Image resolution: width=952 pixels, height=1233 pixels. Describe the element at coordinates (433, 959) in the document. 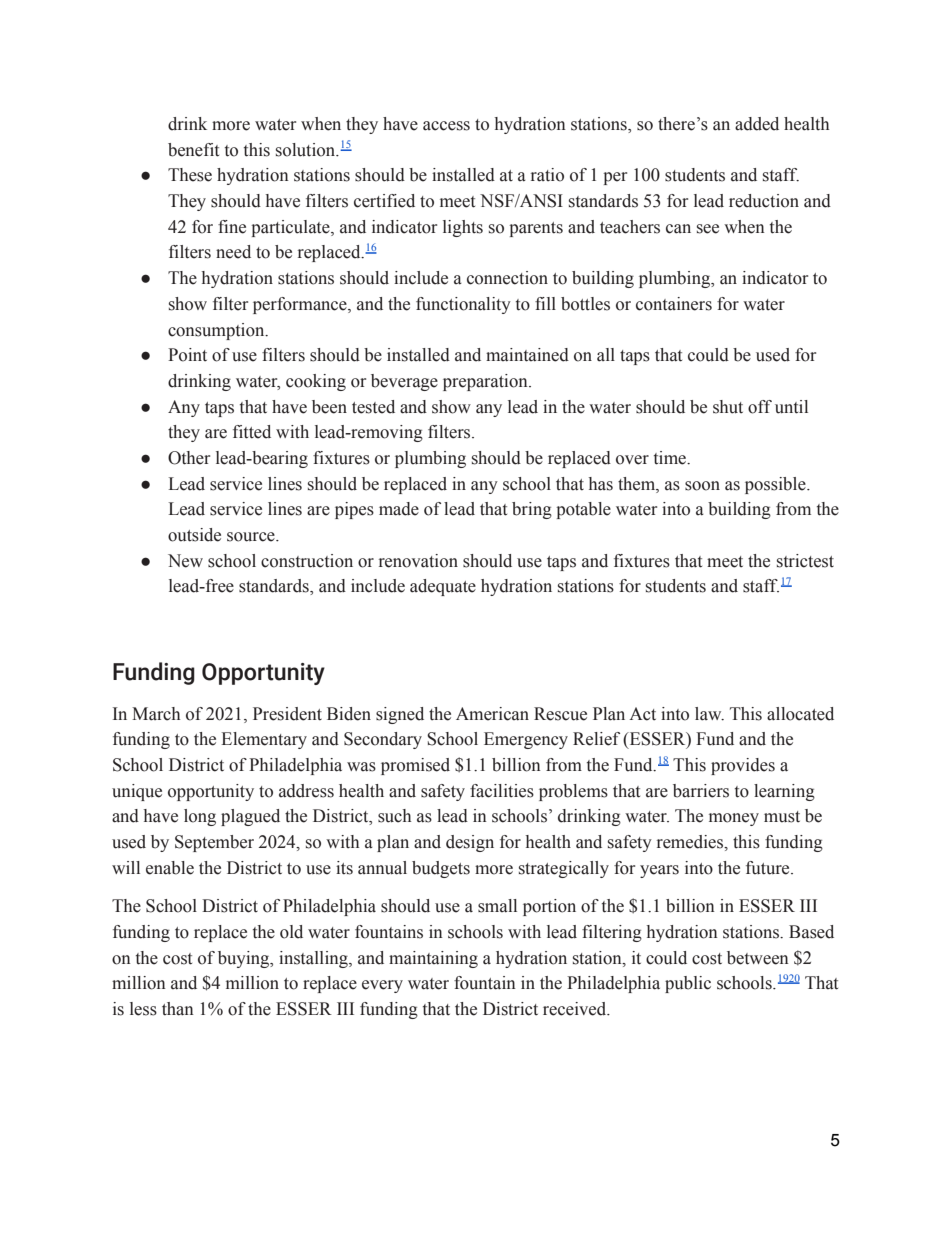

I see `maintaining` at that location.
